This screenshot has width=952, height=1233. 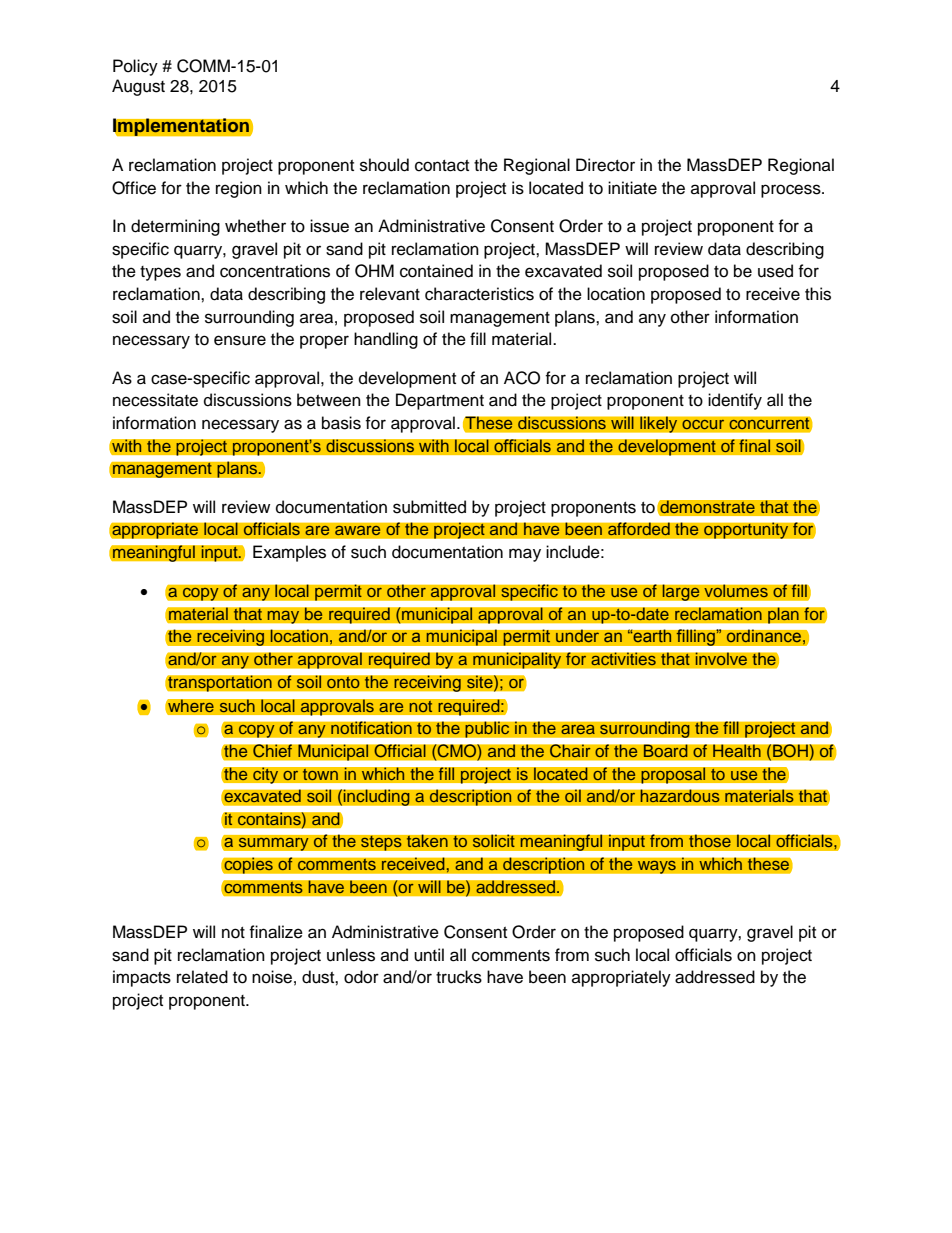 I want to click on identify, so click(x=735, y=401).
